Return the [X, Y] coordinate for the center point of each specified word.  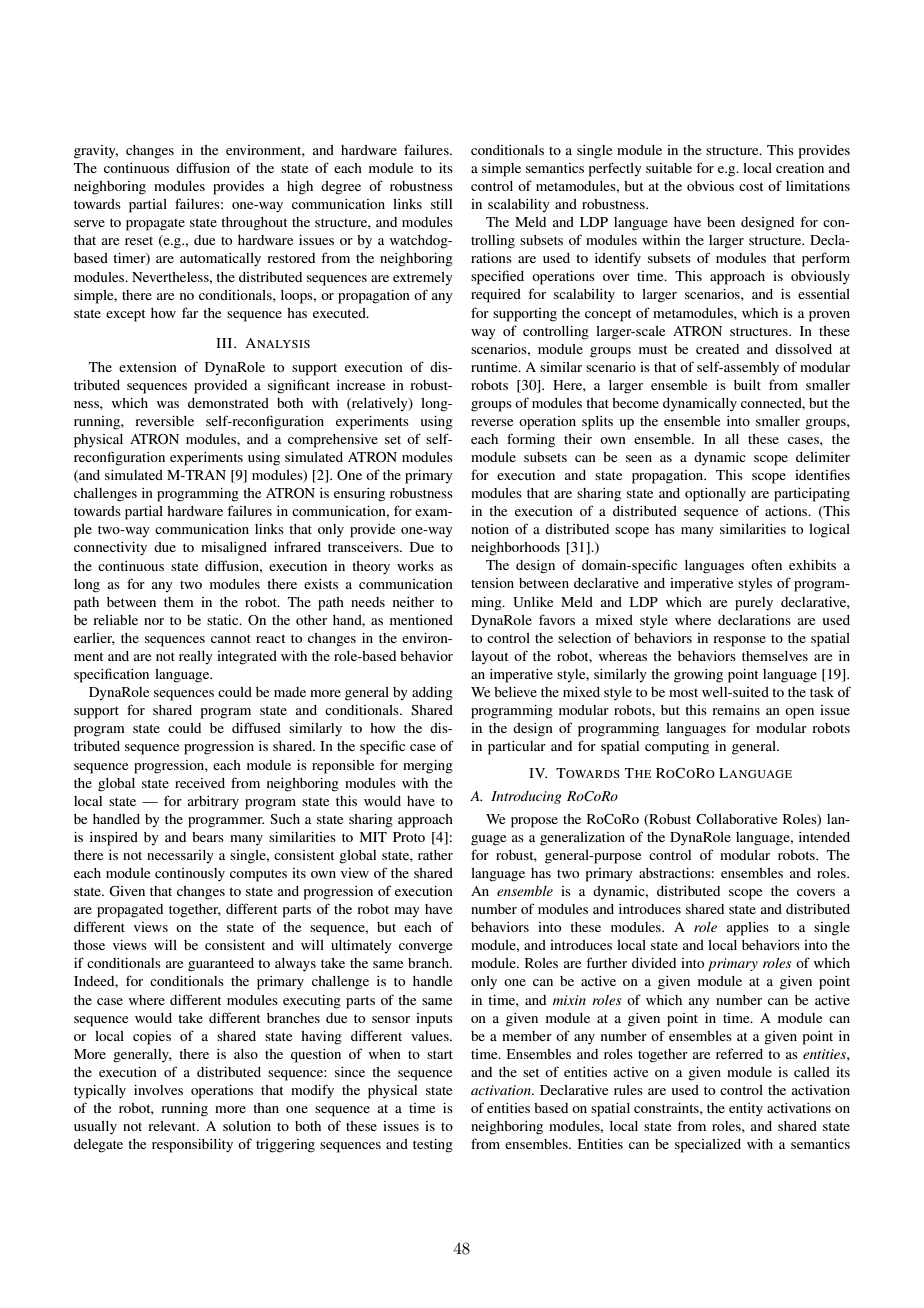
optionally [715, 495]
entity [746, 1110]
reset [139, 241]
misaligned [234, 549]
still [441, 204]
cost [751, 186]
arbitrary [213, 803]
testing [433, 1146]
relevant [173, 1126]
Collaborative [736, 819]
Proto [409, 837]
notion [490, 529]
